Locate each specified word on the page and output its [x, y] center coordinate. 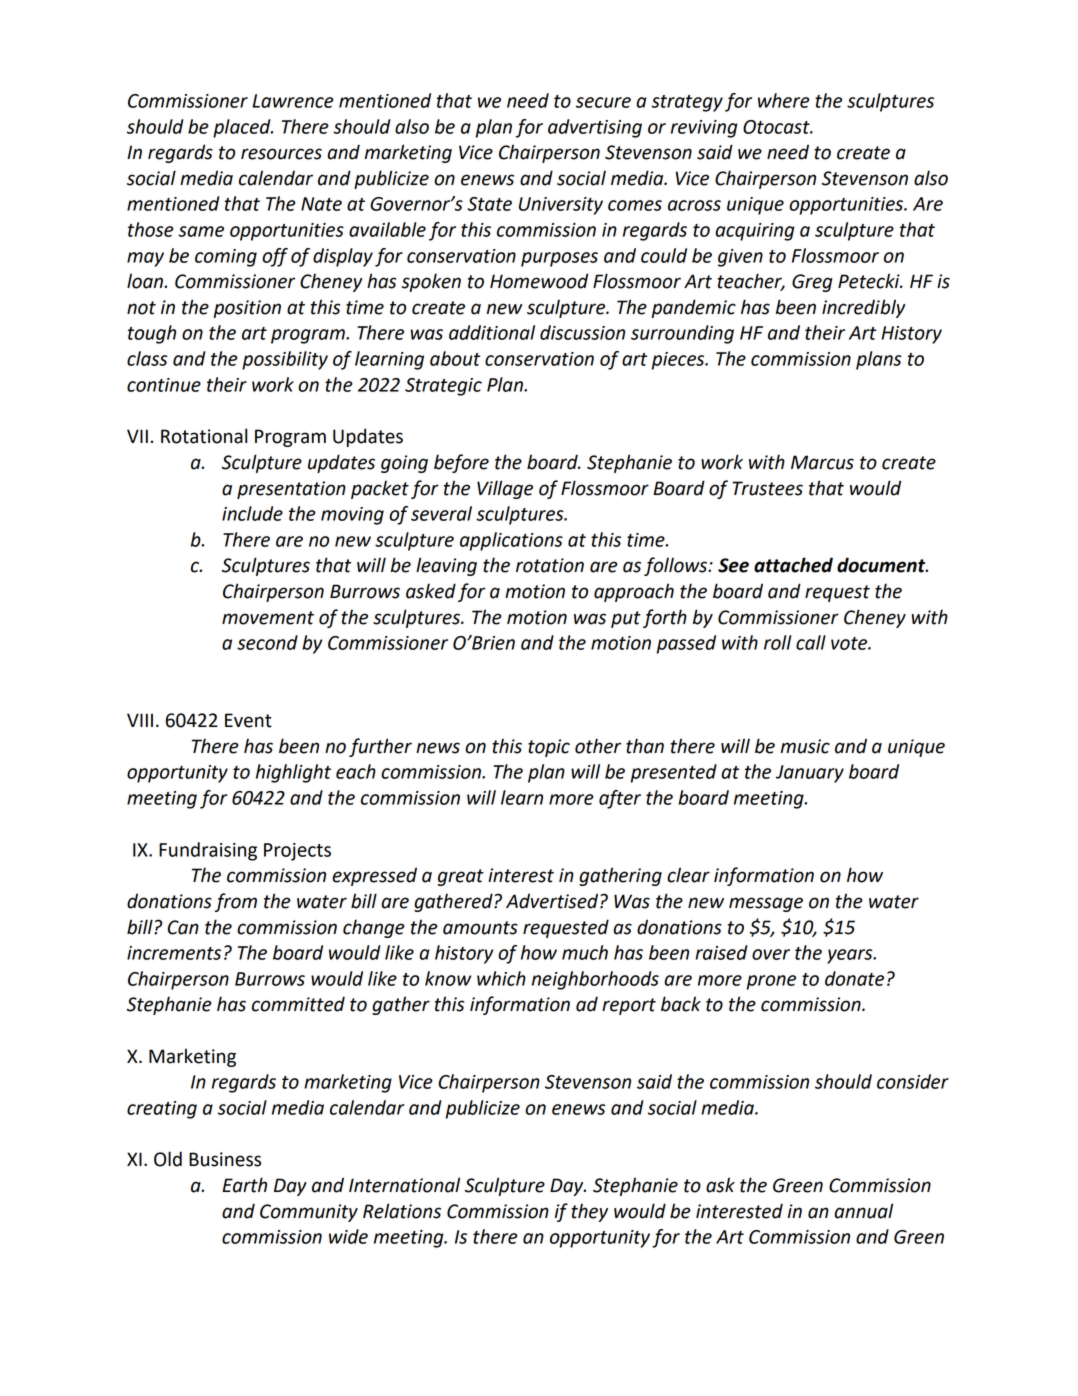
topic [549, 748]
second [267, 642]
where [784, 100]
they [589, 1213]
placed [243, 128]
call [811, 642]
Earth [244, 1185]
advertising [595, 128]
